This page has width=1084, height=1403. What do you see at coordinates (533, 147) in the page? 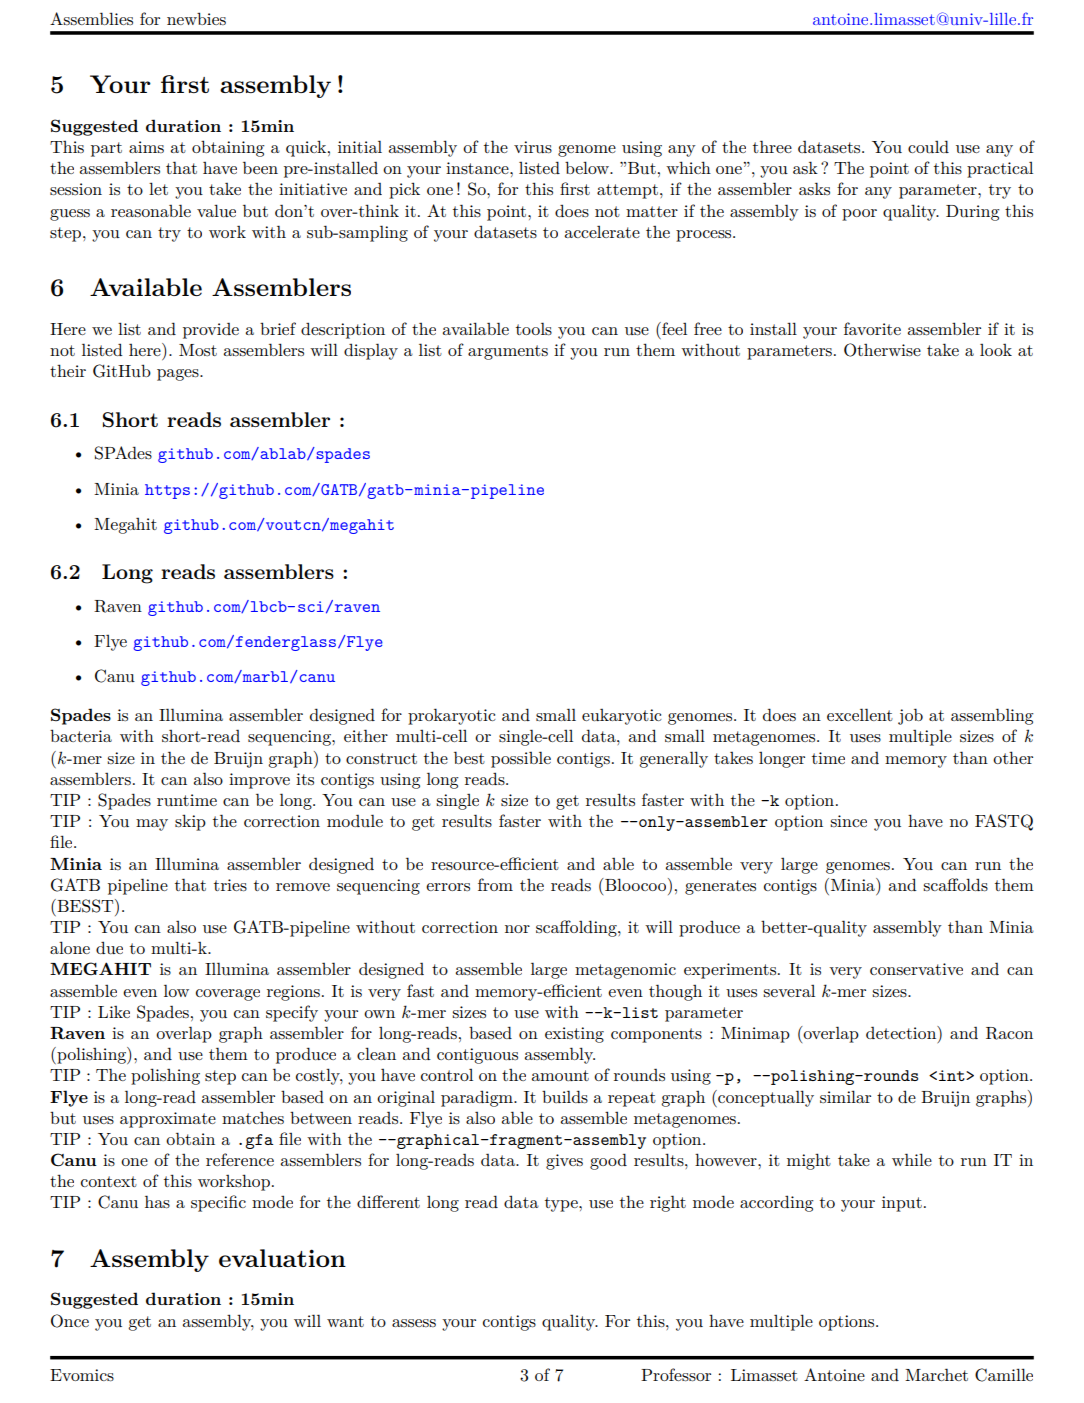
I see `virus` at bounding box center [533, 147].
